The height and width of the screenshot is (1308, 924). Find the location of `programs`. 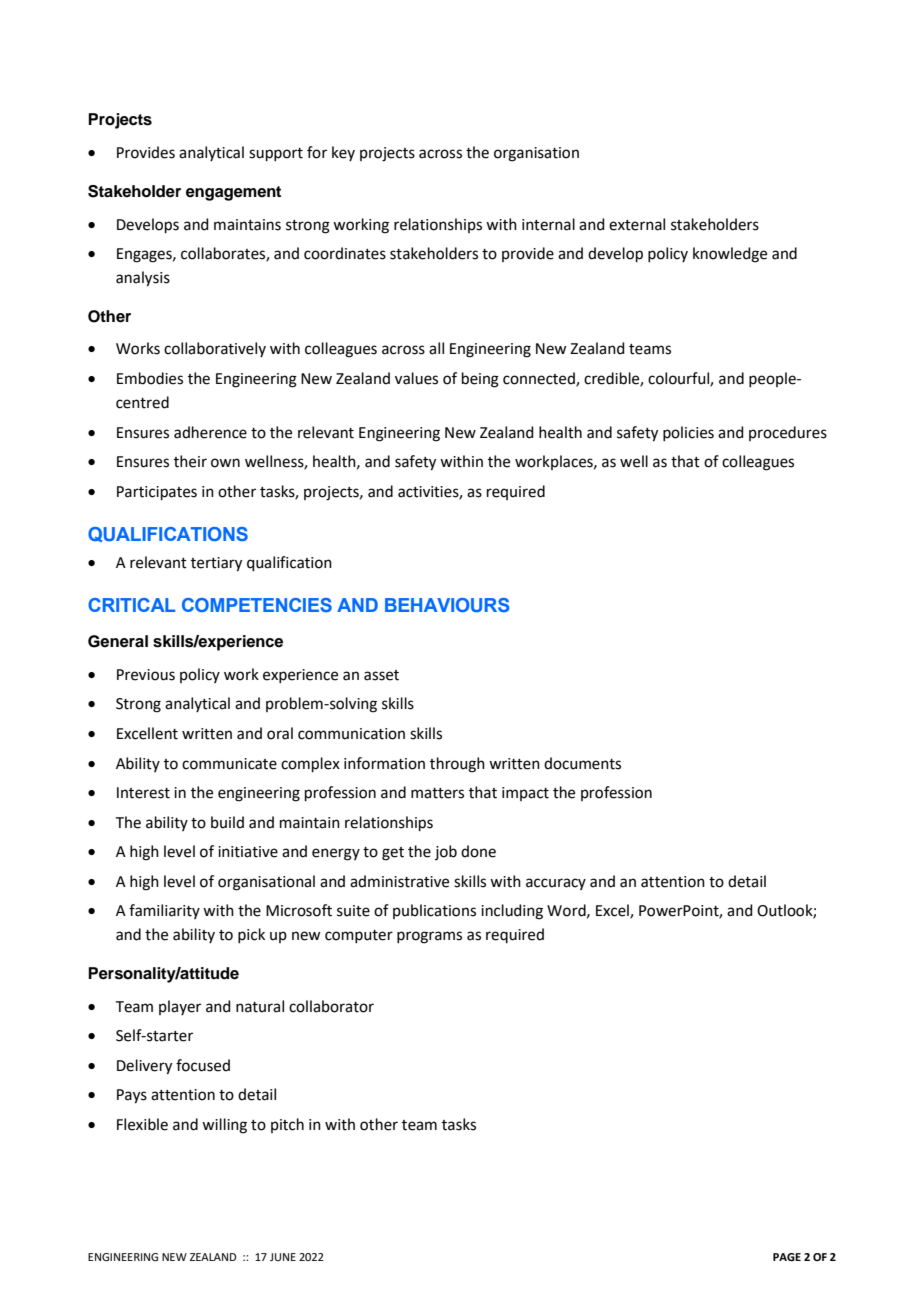

programs is located at coordinates (429, 937).
